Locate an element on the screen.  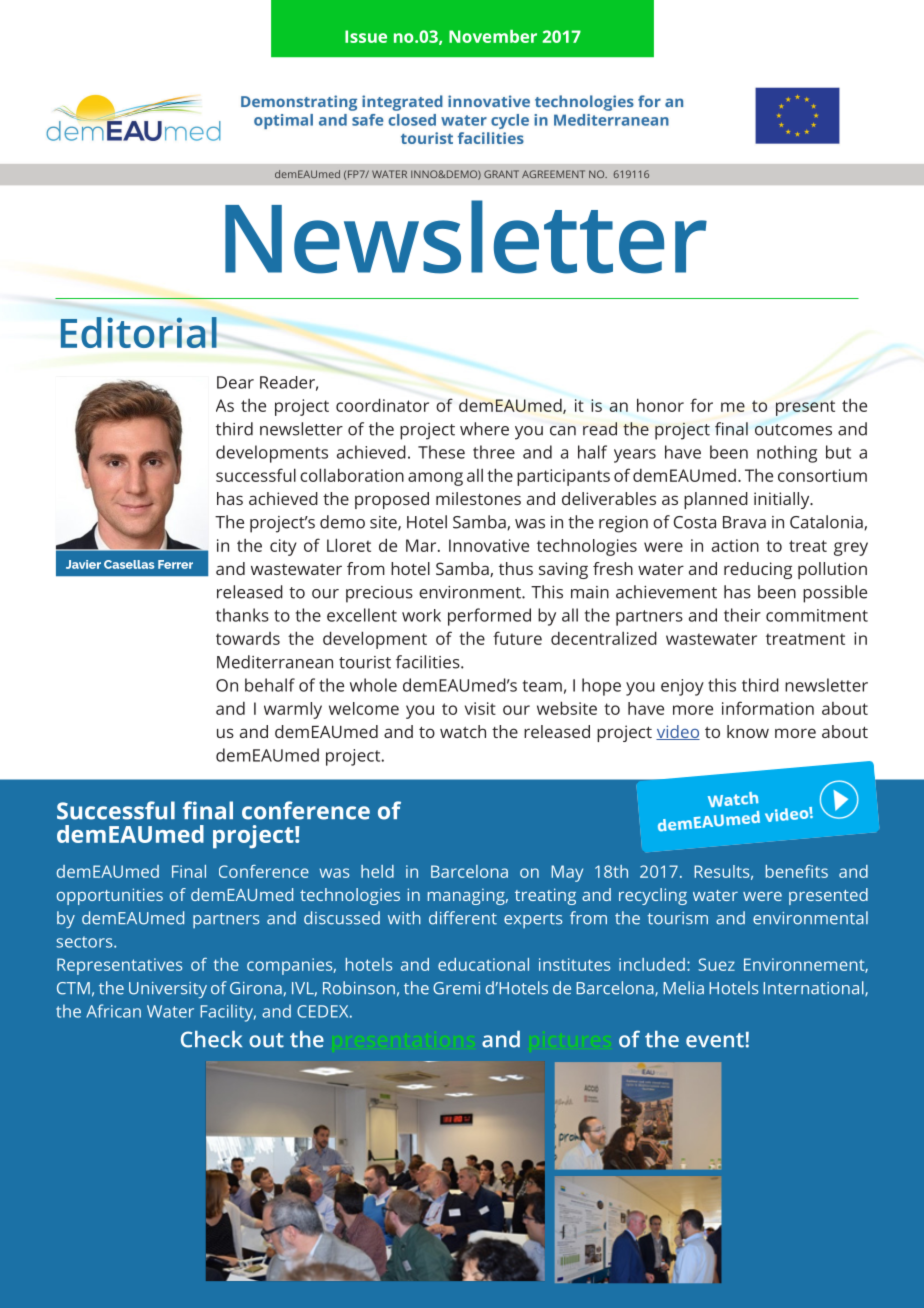
Issue is located at coordinates (366, 36).
